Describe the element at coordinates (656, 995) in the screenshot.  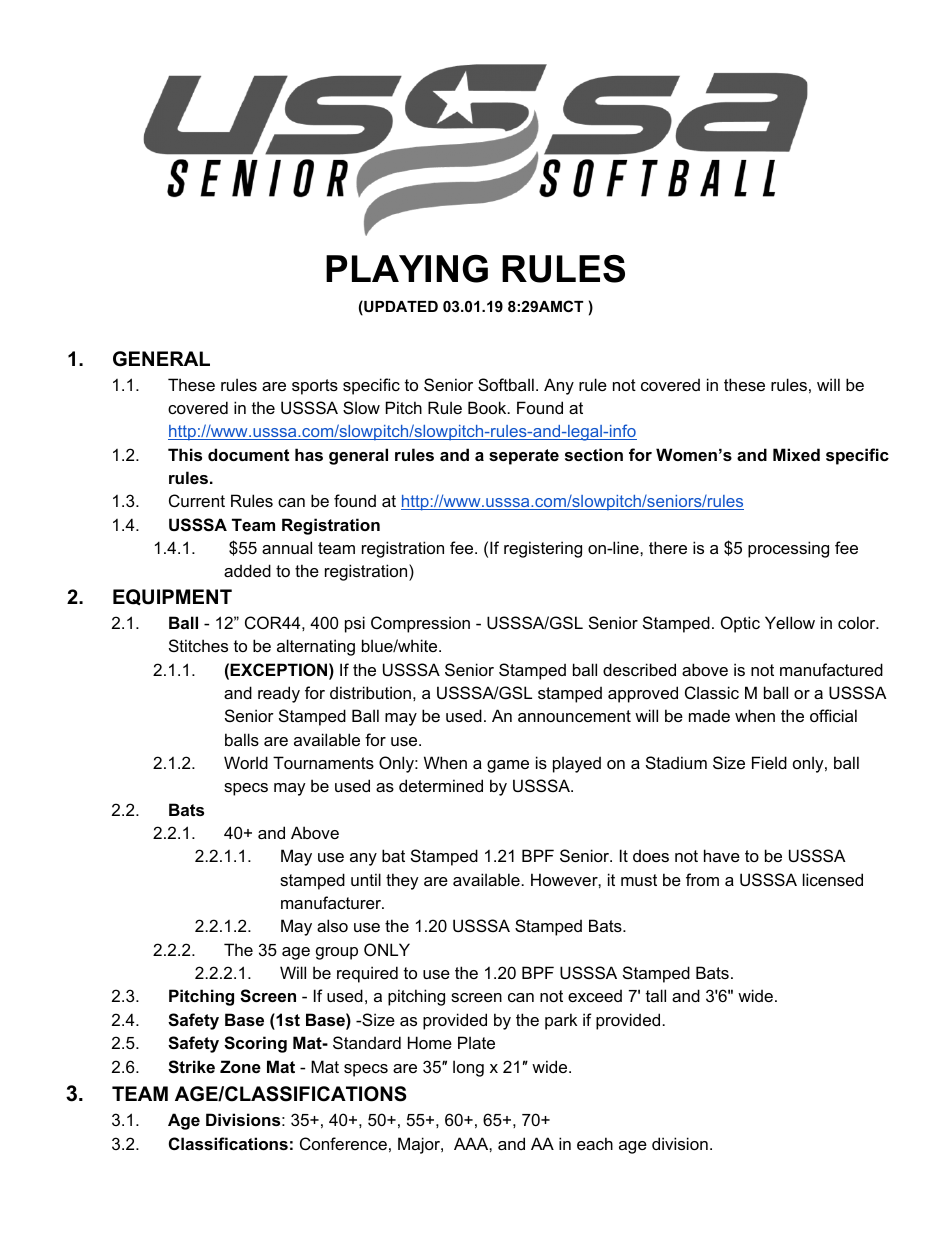
I see `tall` at that location.
